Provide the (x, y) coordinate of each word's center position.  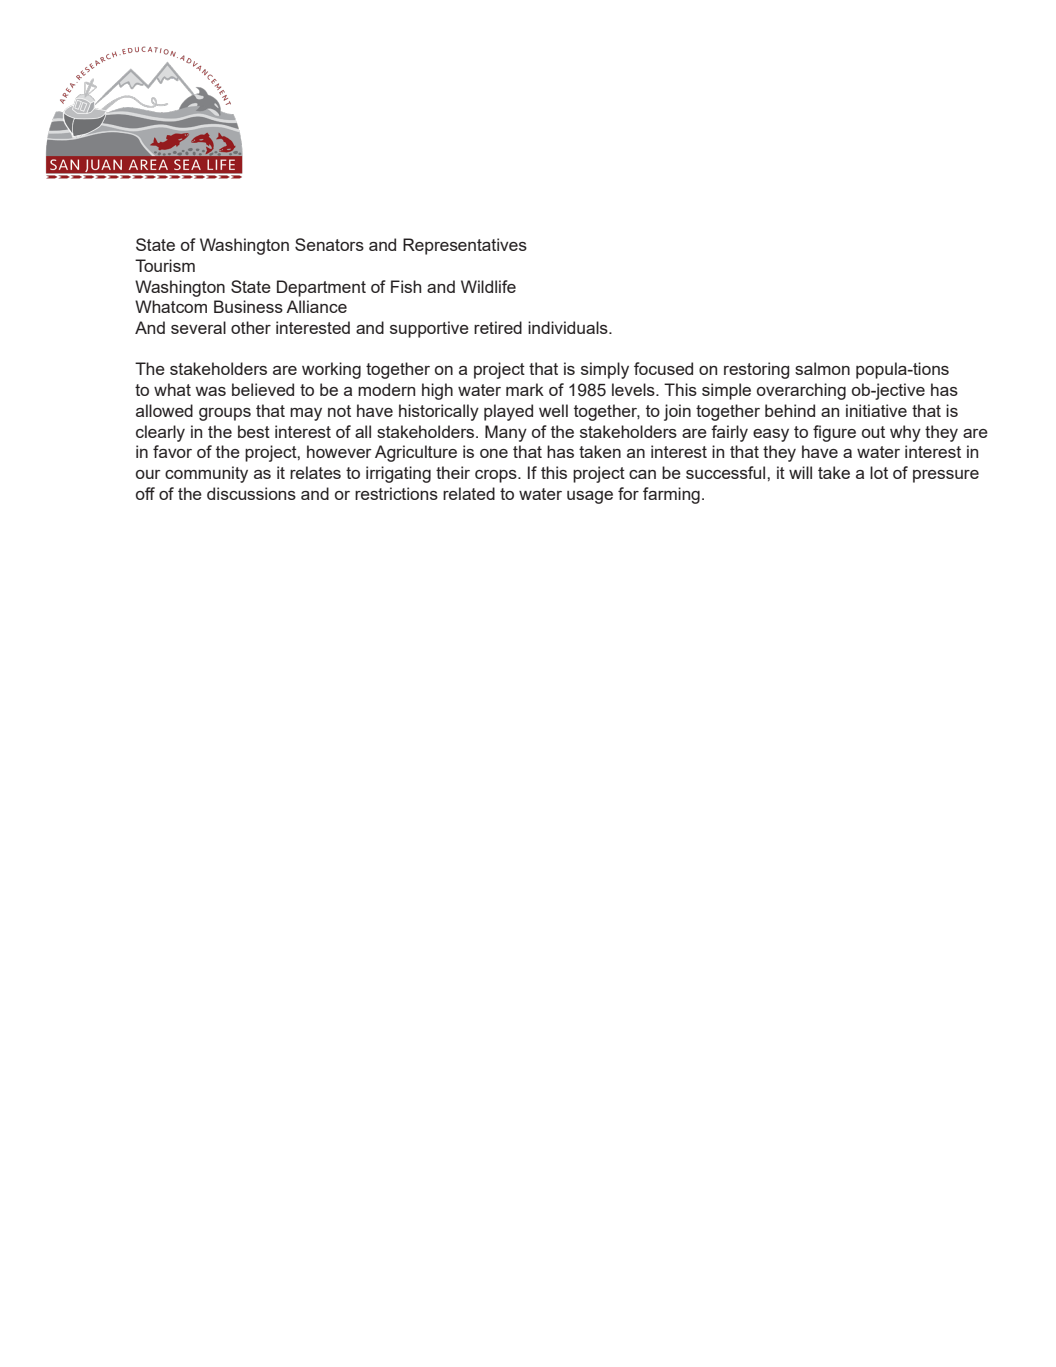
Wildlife (488, 286)
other (251, 327)
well (553, 410)
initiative (876, 410)
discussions (251, 493)
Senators (329, 244)
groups (225, 414)
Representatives (465, 246)
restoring (757, 370)
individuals (569, 327)
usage (590, 497)
